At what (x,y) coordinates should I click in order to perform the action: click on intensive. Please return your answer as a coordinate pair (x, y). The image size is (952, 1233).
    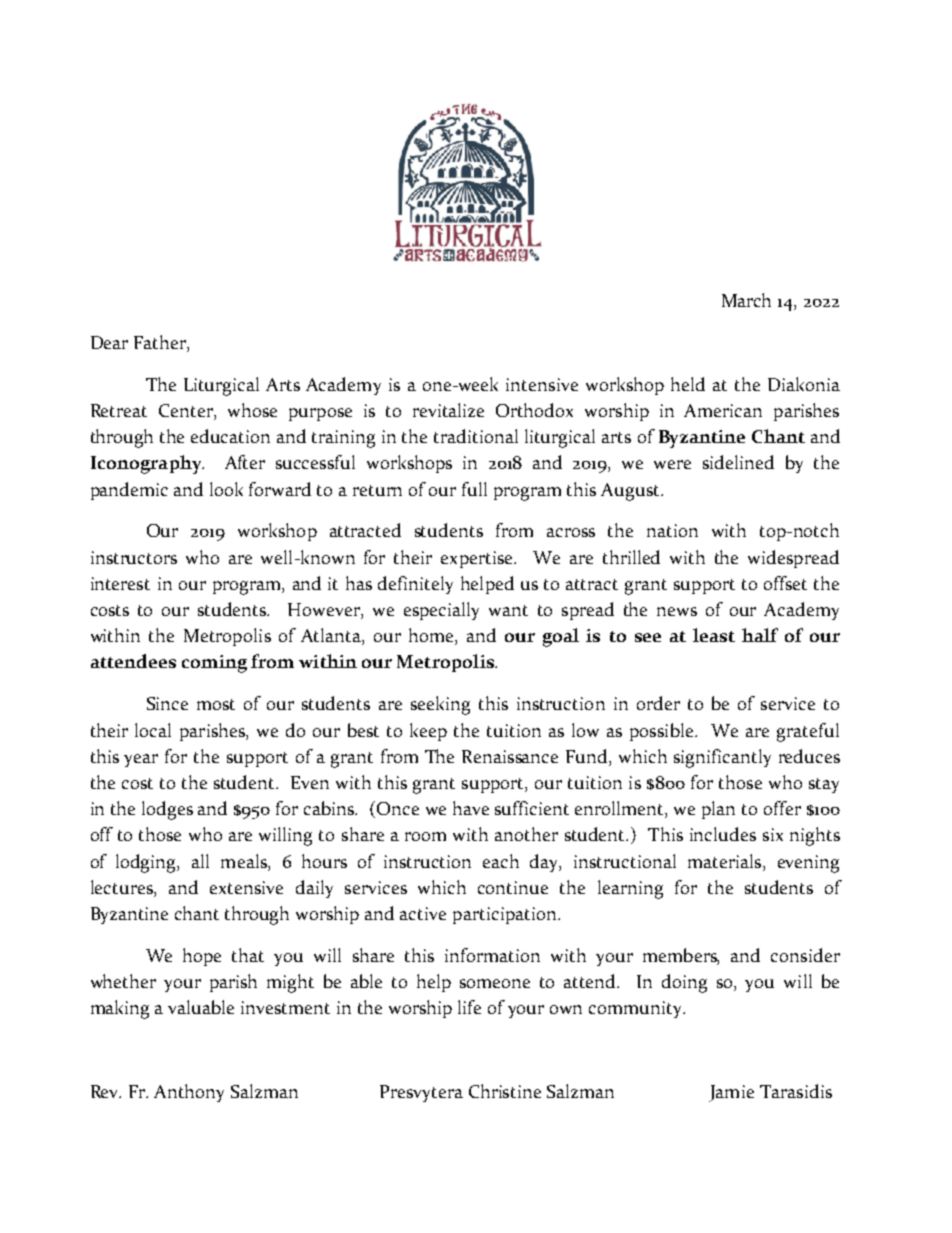
    Looking at the image, I should click on (542, 384).
